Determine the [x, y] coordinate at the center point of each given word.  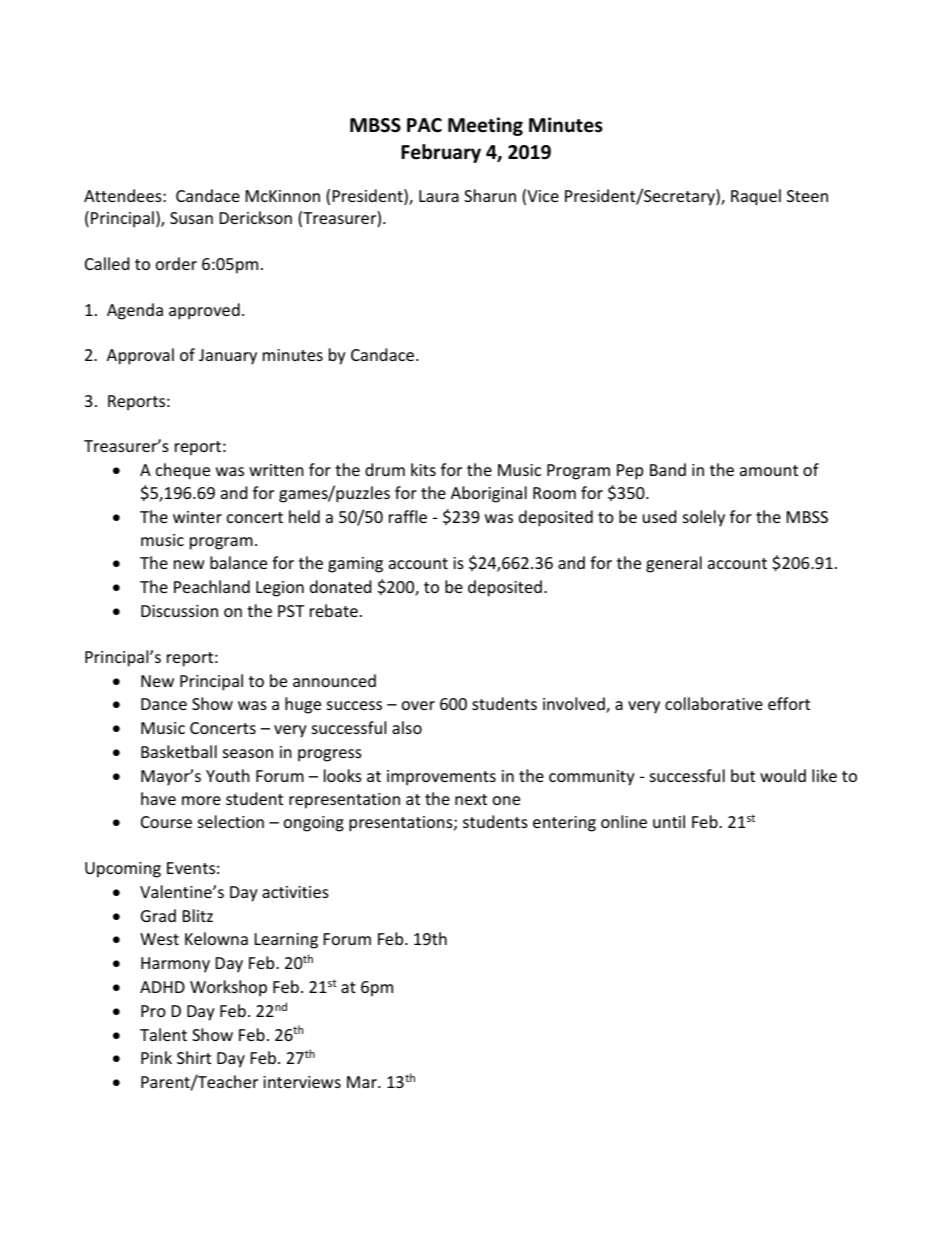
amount [769, 470]
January [228, 357]
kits [423, 469]
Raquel [756, 197]
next [471, 799]
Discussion [179, 611]
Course [166, 822]
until [669, 821]
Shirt [194, 1057]
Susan [191, 218]
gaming [355, 565]
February [441, 153]
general [674, 564]
